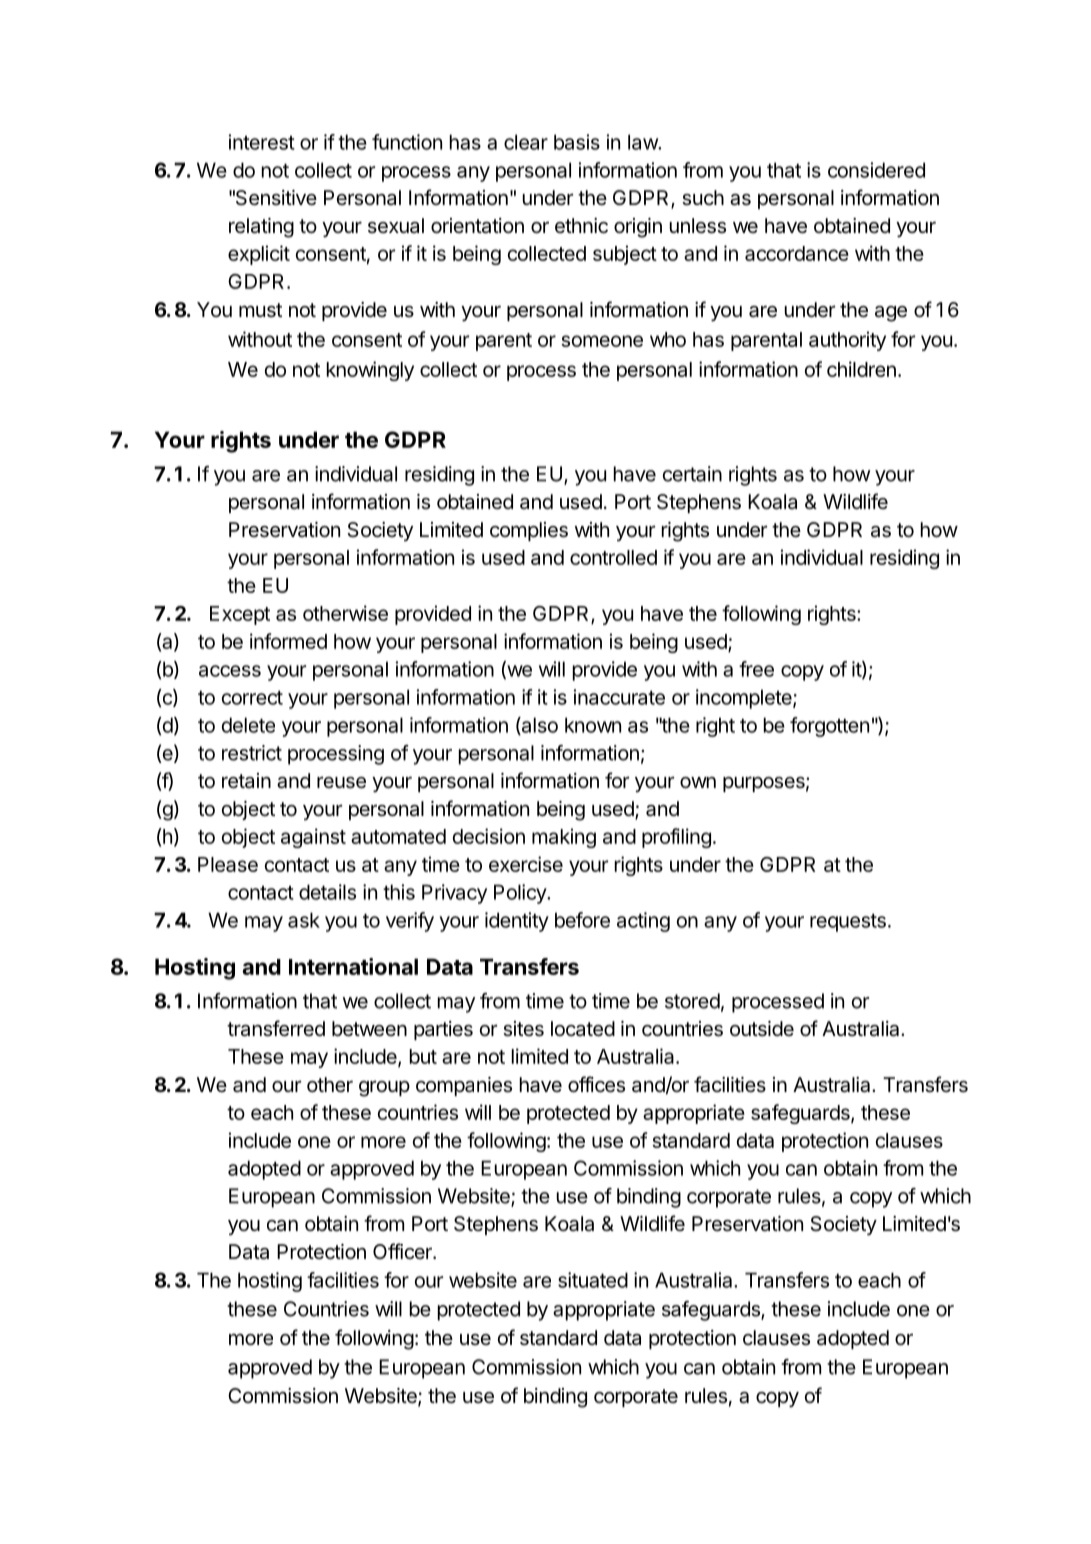  I want to click on against, so click(313, 838).
